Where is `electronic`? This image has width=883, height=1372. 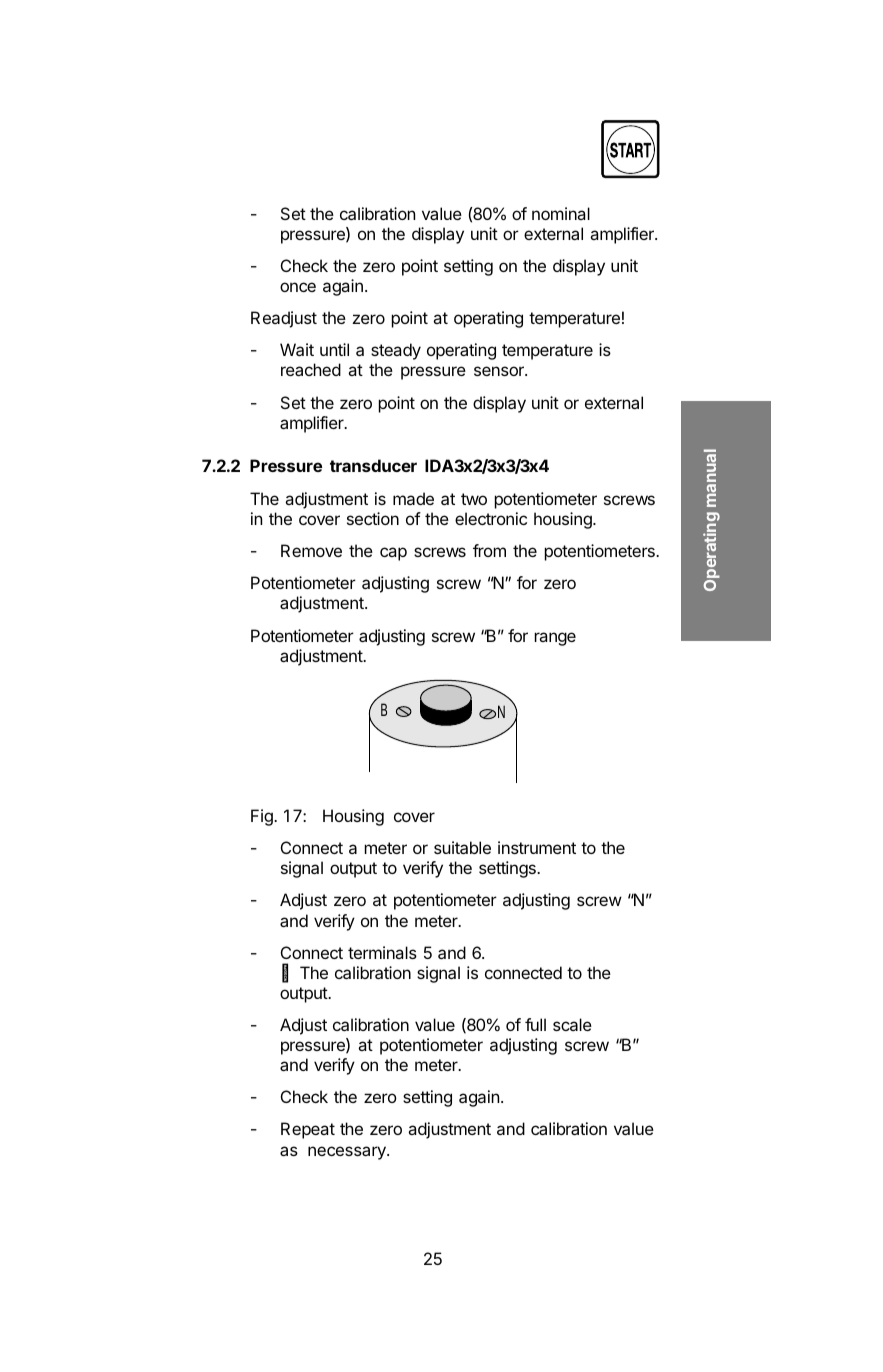 electronic is located at coordinates (491, 518).
